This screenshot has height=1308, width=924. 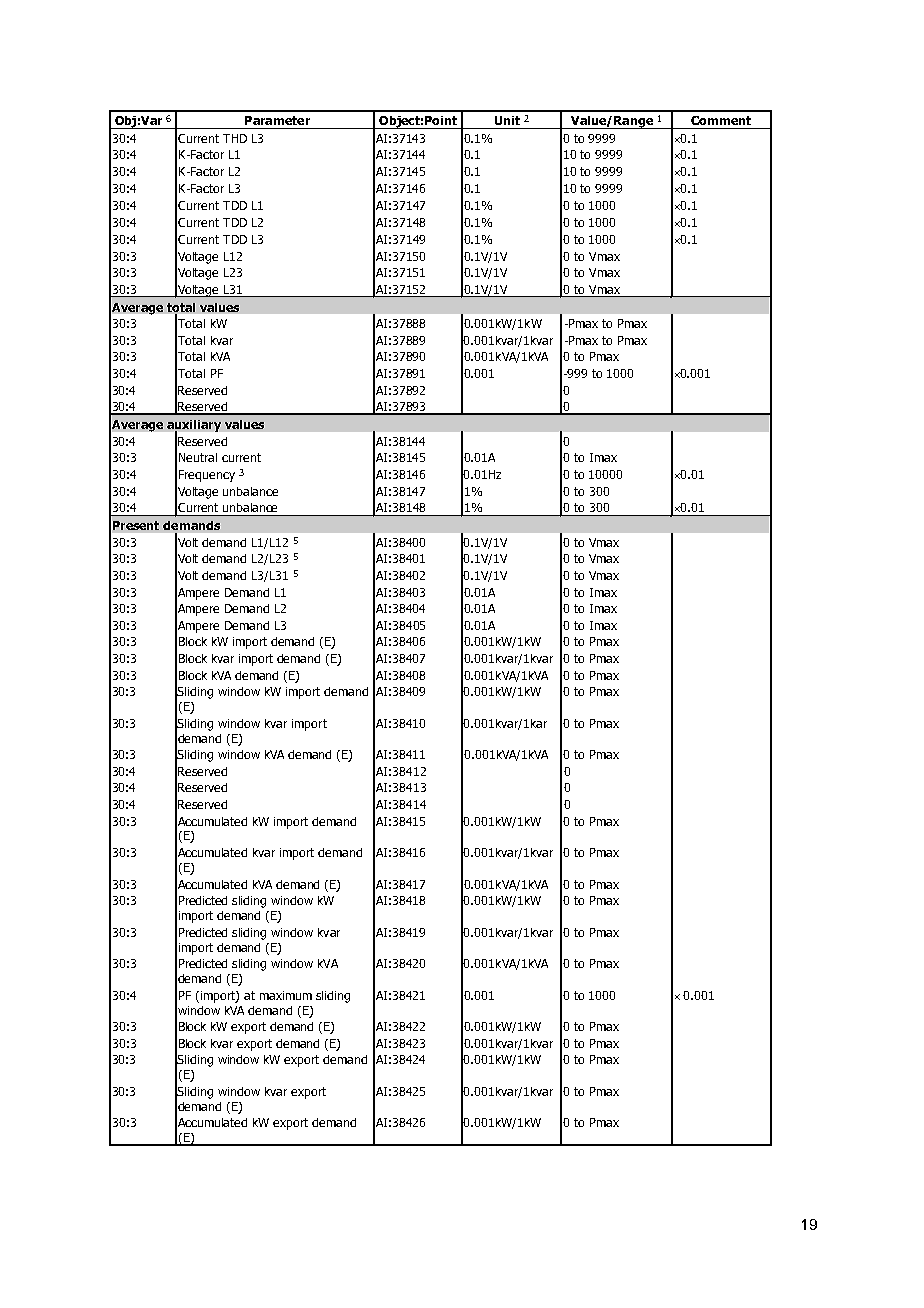 I want to click on Comment, so click(x=721, y=120).
